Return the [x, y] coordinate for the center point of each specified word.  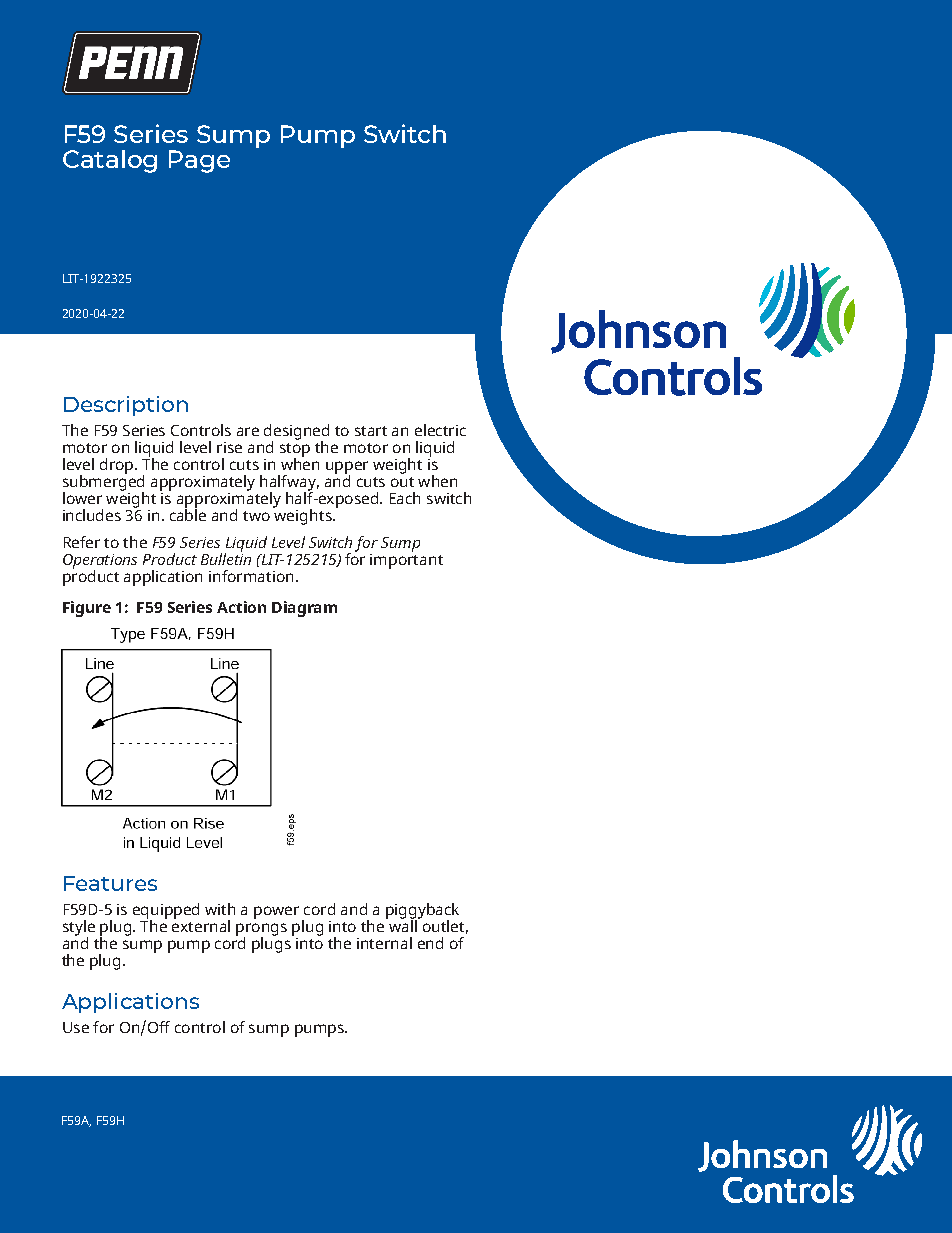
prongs [261, 930]
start [371, 431]
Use [76, 1027]
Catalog [110, 161]
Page [199, 161]
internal [384, 943]
